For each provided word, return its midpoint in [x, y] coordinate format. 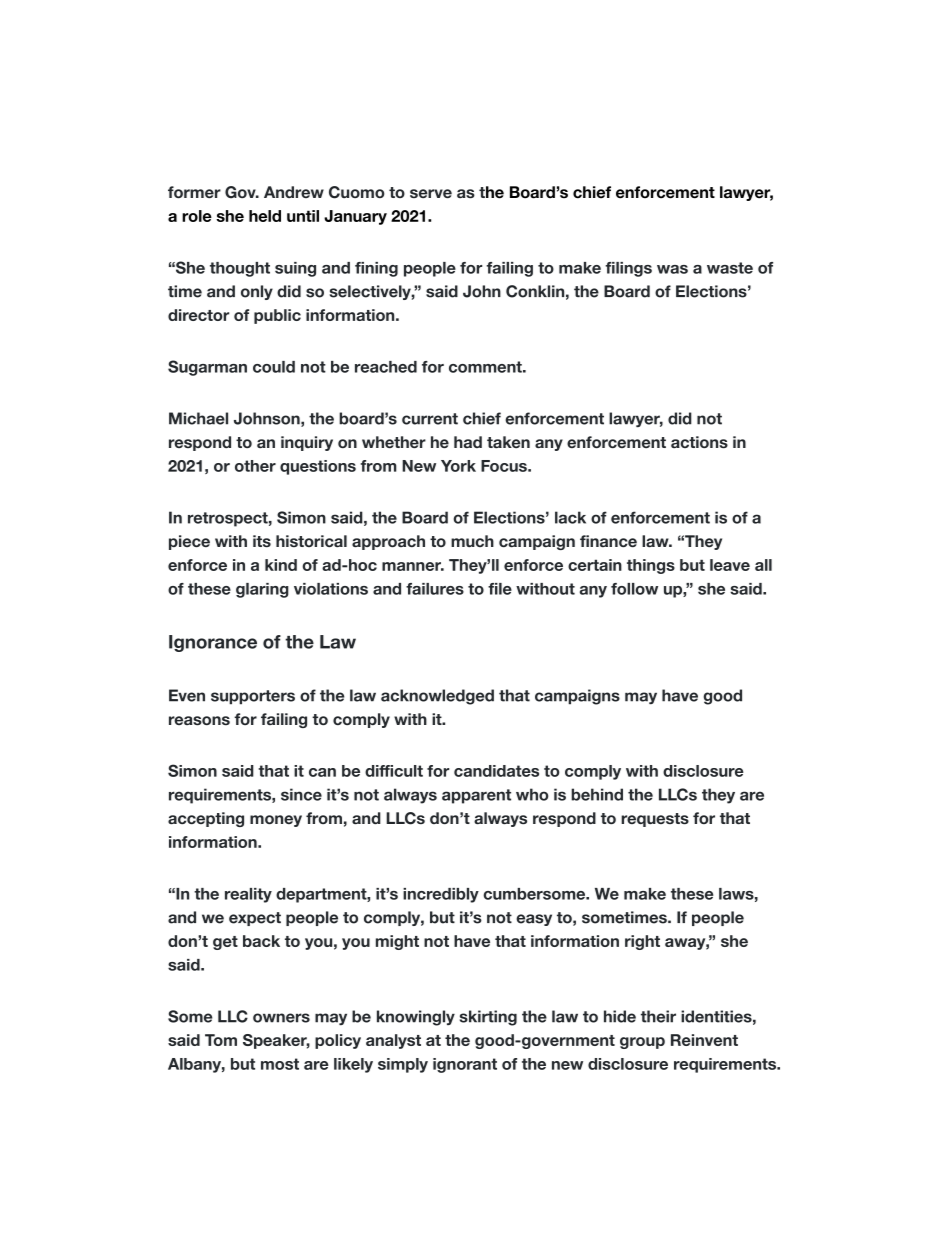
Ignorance [213, 643]
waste [730, 268]
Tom [221, 1040]
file [500, 589]
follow [634, 589]
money [276, 821]
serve [431, 193]
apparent [476, 796]
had [468, 442]
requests [655, 820]
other [255, 466]
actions [699, 442]
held [265, 216]
